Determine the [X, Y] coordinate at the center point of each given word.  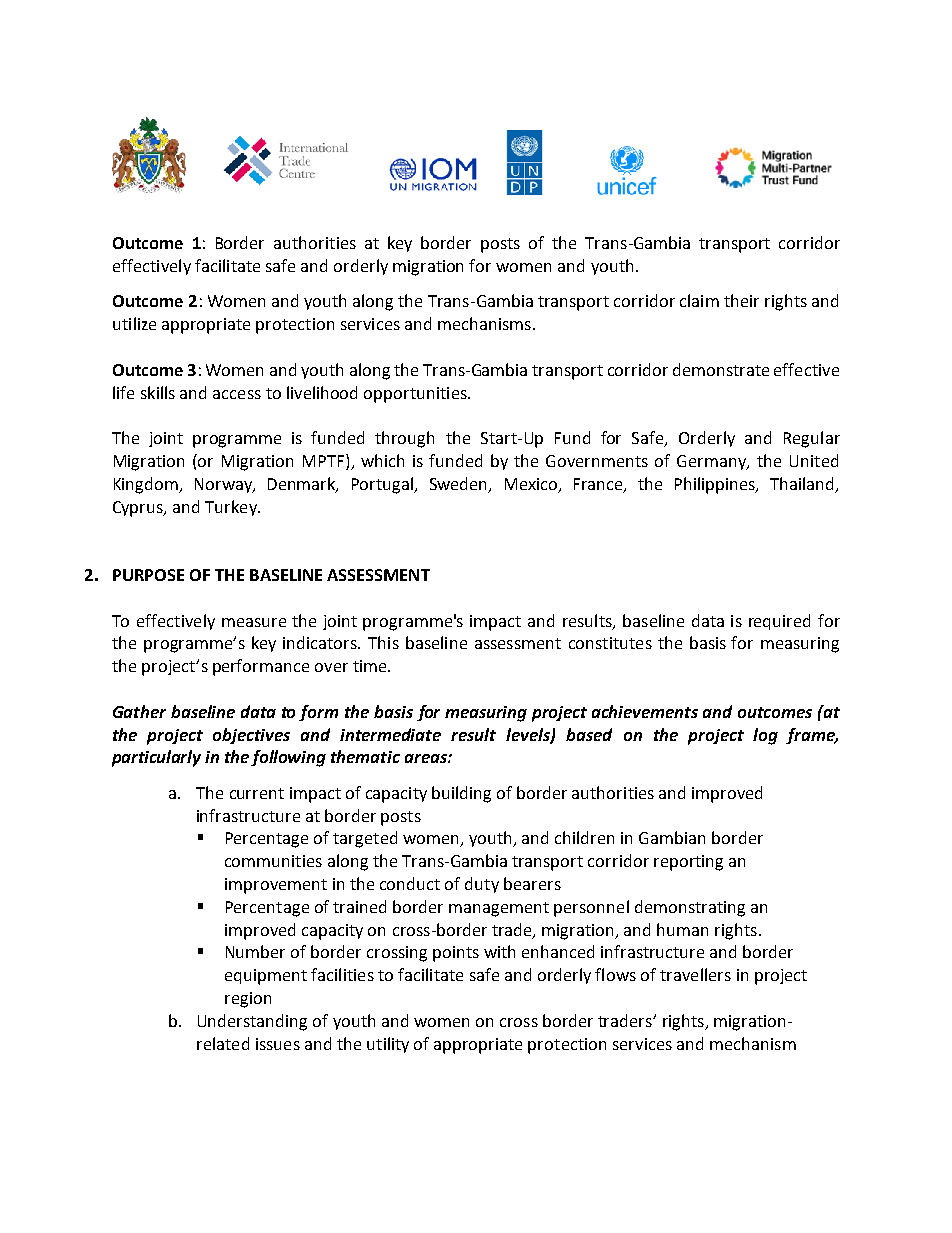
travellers [695, 974]
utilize [134, 323]
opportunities [416, 395]
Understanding [252, 1022]
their [741, 300]
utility [388, 1045]
